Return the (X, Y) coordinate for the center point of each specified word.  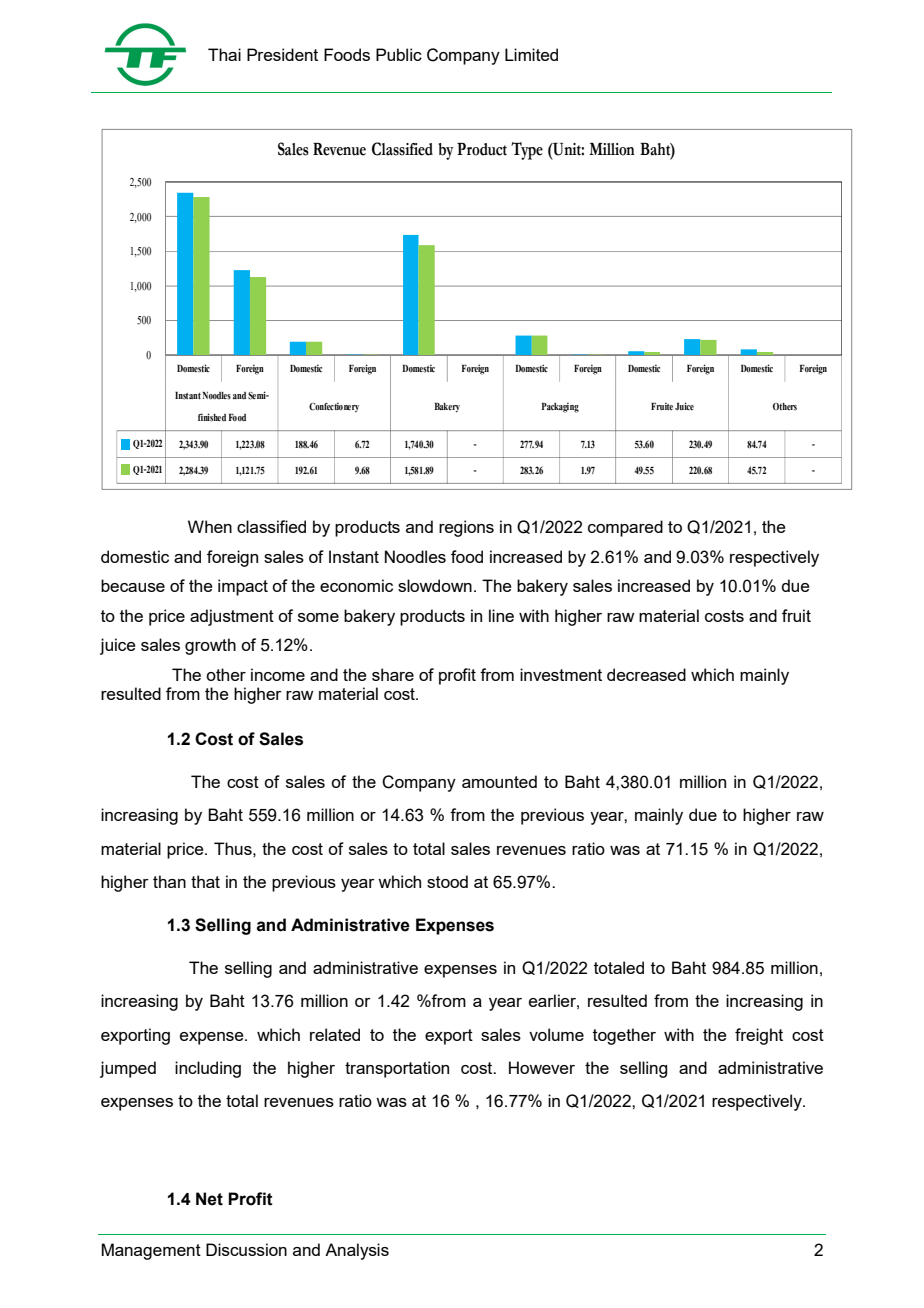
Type (527, 151)
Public (399, 54)
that (205, 881)
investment (561, 674)
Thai (224, 54)
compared (625, 528)
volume (556, 1034)
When (210, 526)
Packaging (560, 407)
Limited (531, 54)
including (208, 1069)
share (393, 674)
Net (209, 1199)
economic (356, 585)
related (335, 1034)
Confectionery (334, 407)
